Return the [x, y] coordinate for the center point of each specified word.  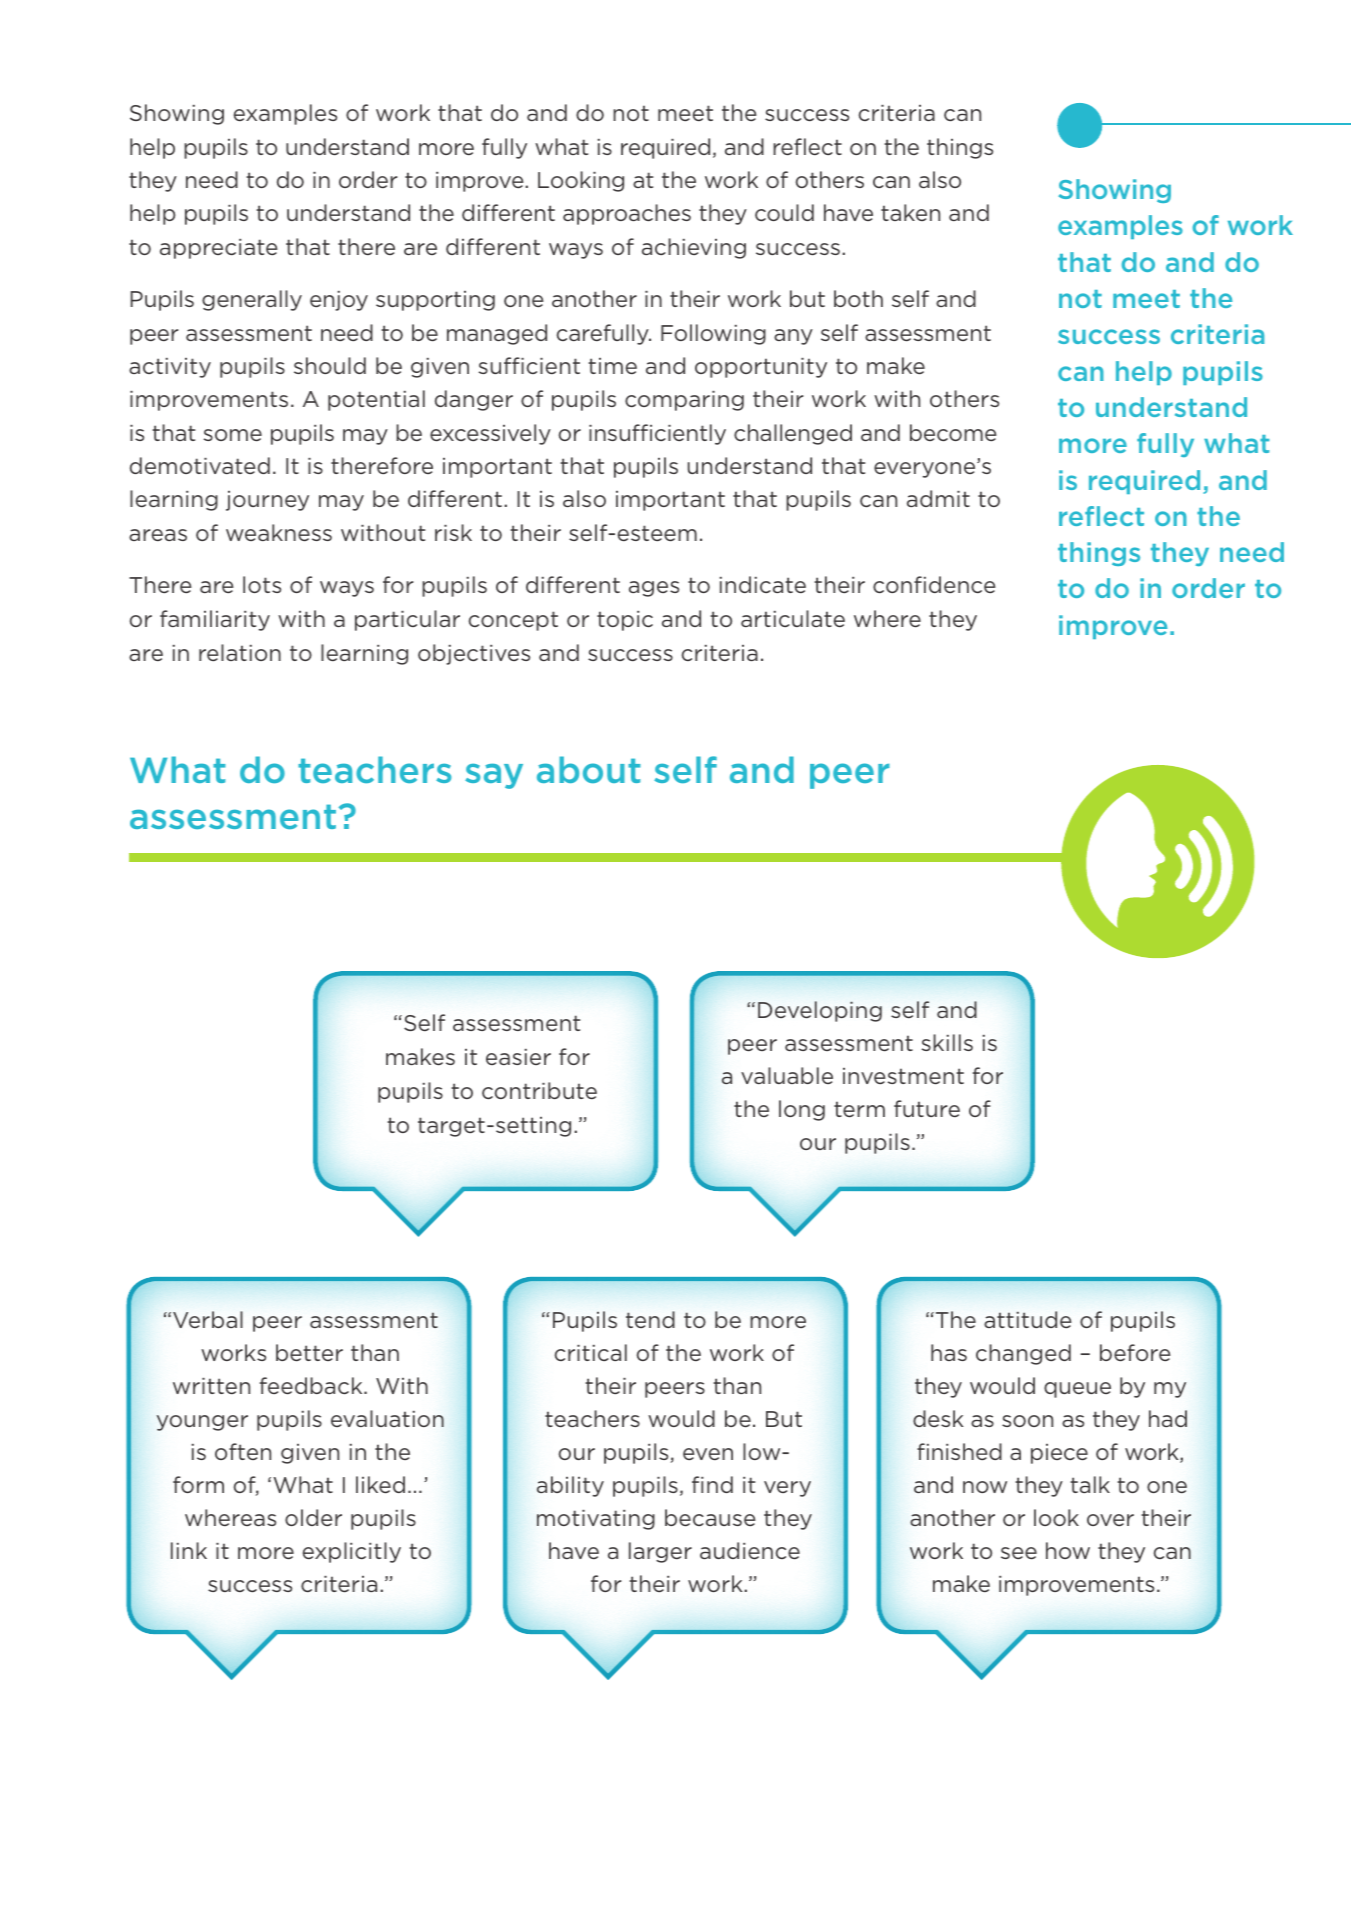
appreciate [219, 249]
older [313, 1517]
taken [910, 212]
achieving [694, 248]
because [710, 1518]
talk [1090, 1484]
